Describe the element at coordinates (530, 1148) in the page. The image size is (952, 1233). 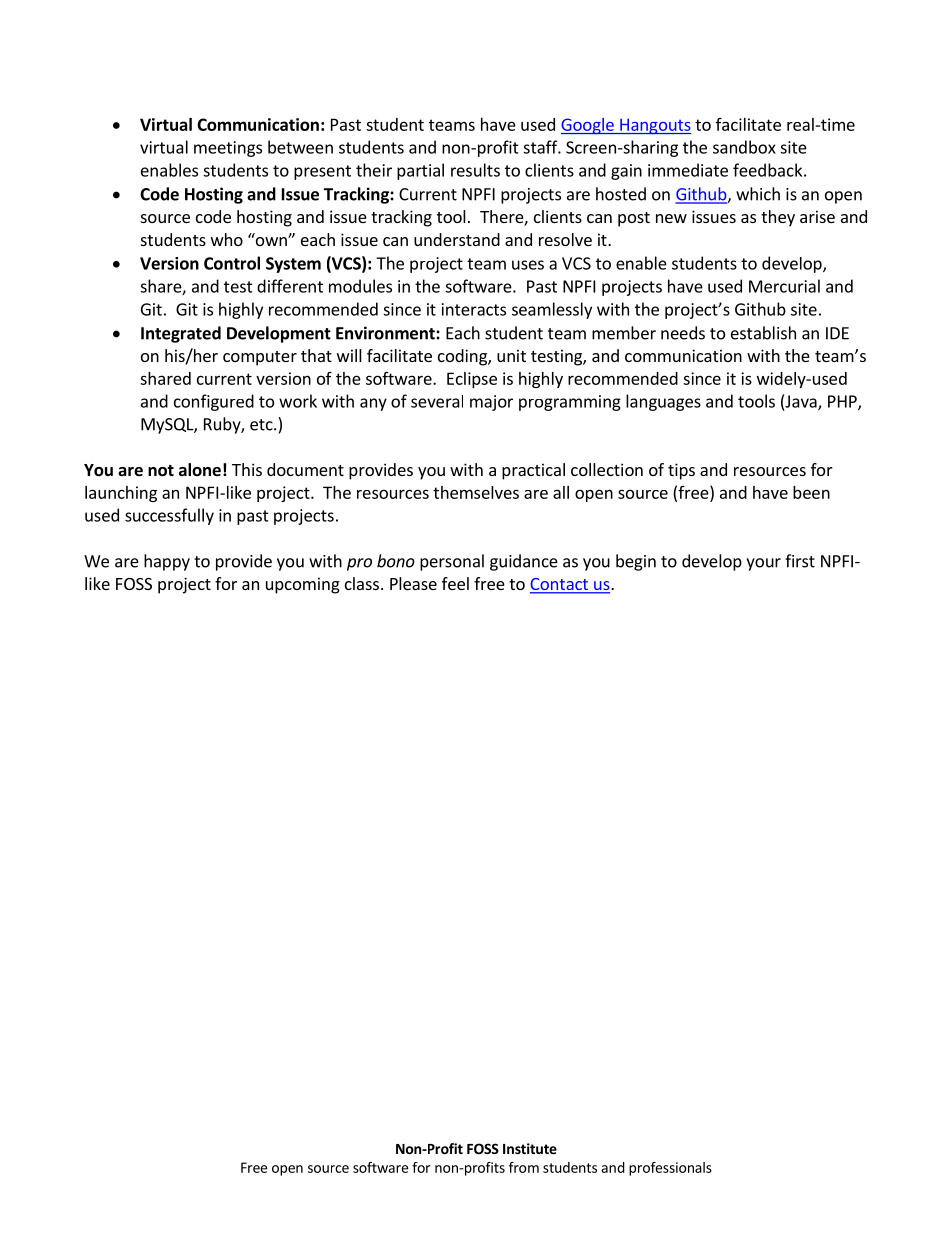
I see `Institute` at that location.
